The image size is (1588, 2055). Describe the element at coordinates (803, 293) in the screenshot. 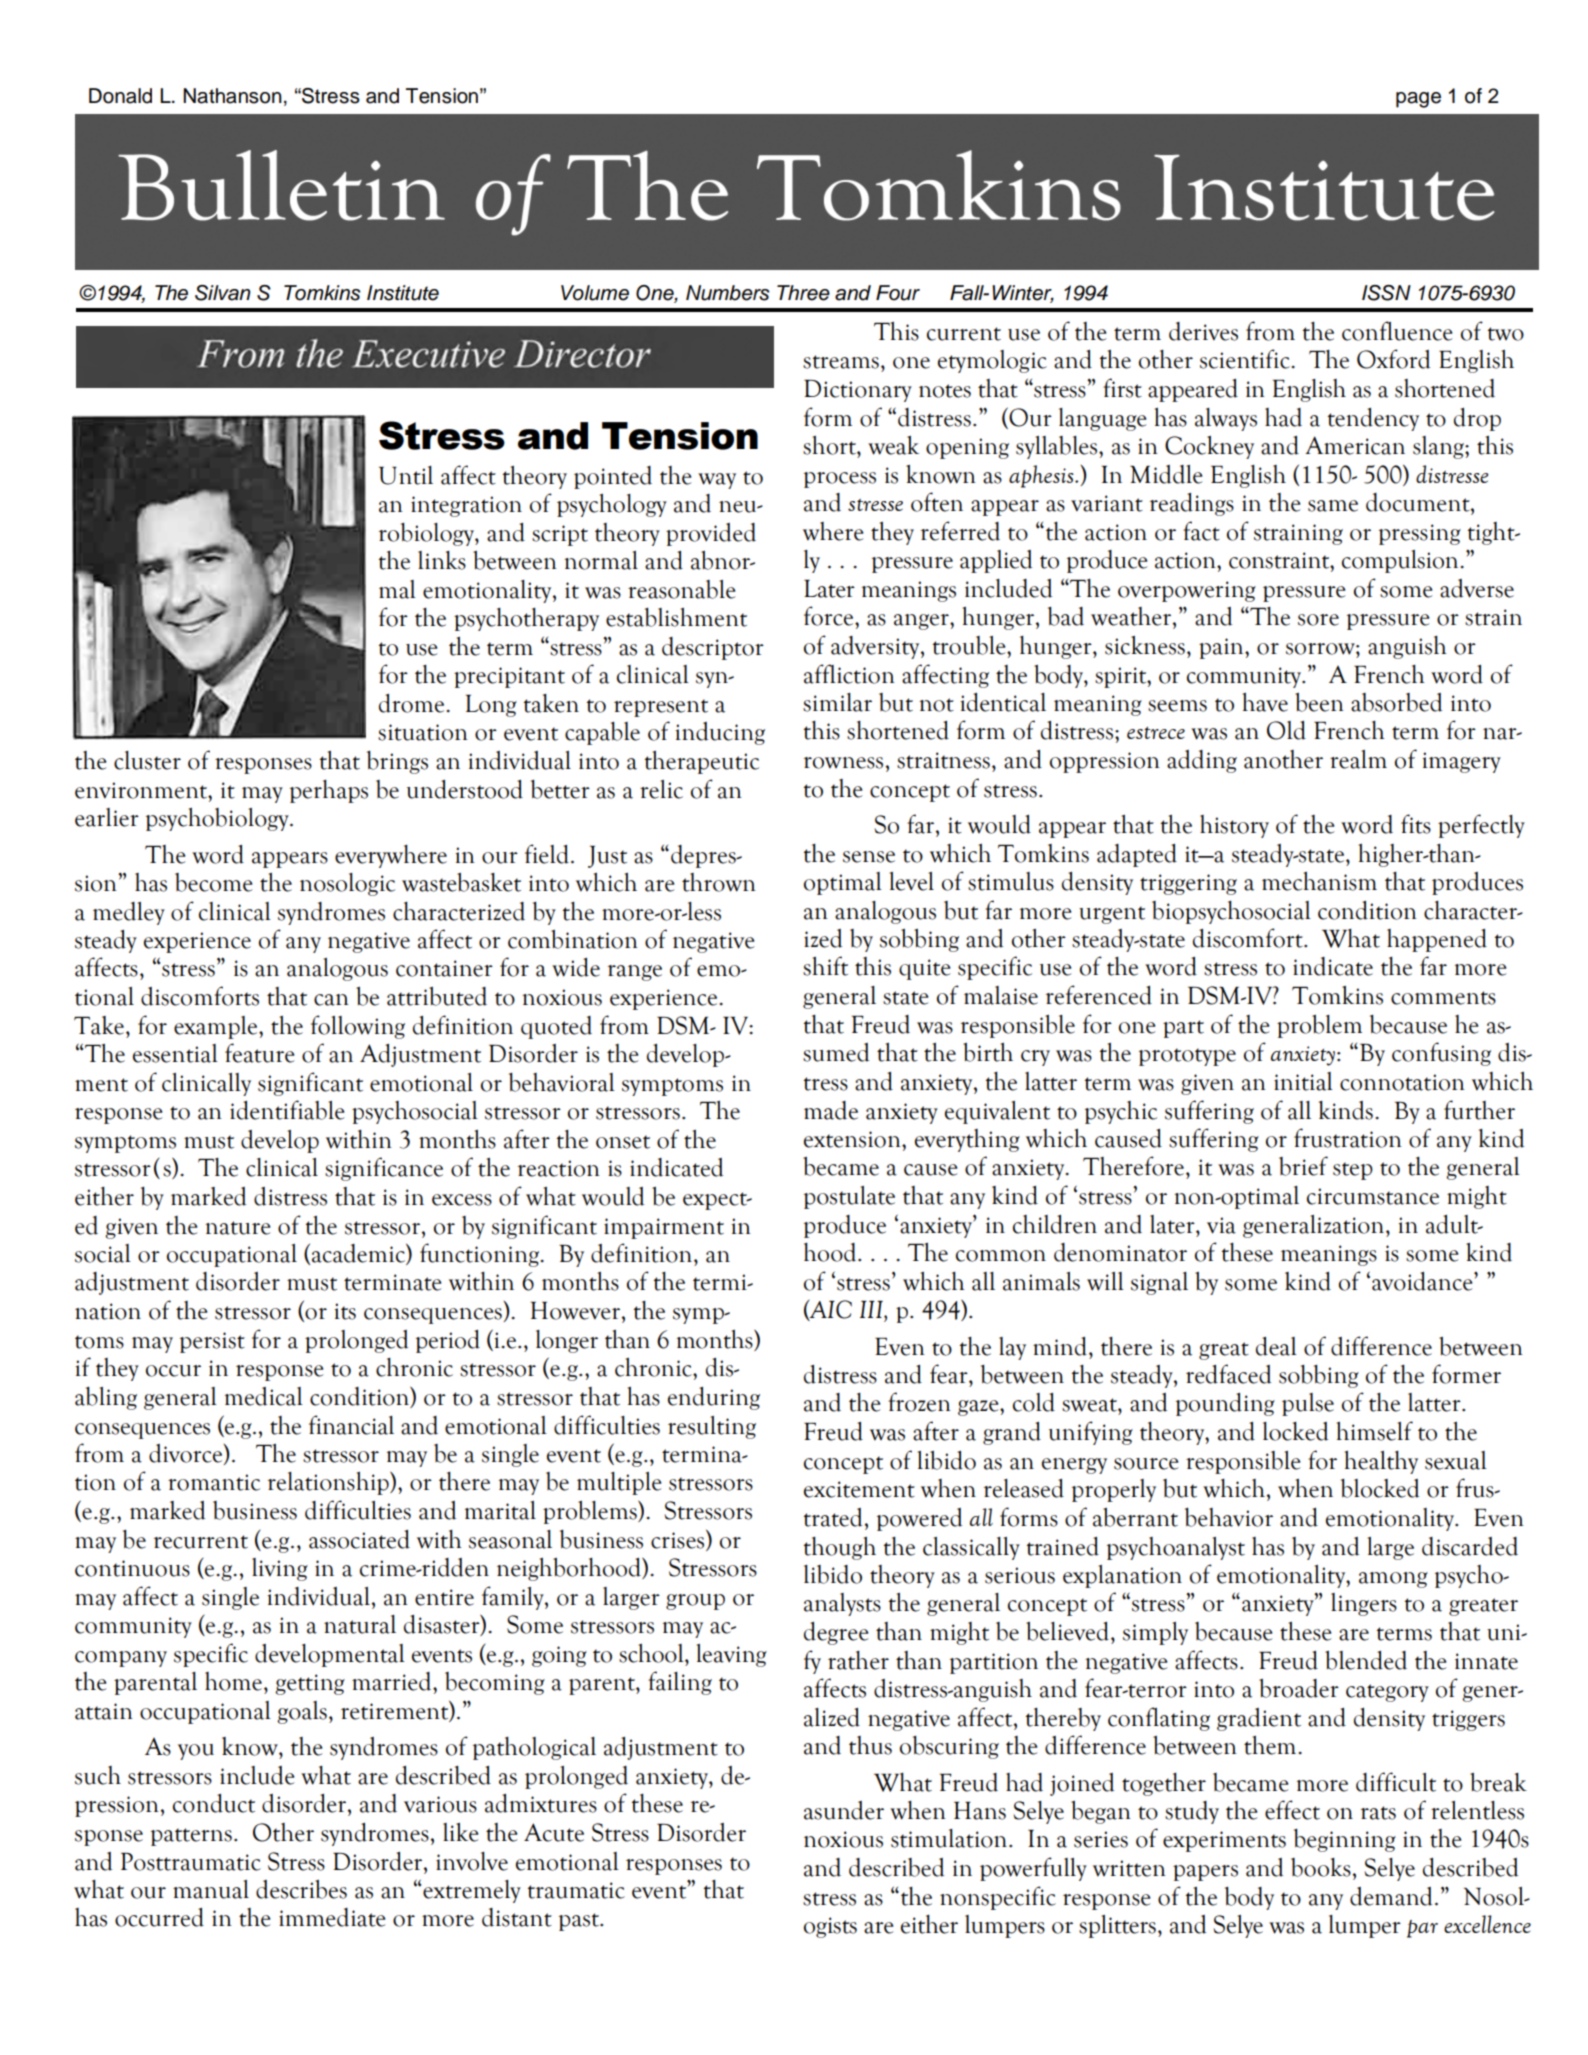

I see `Three` at that location.
